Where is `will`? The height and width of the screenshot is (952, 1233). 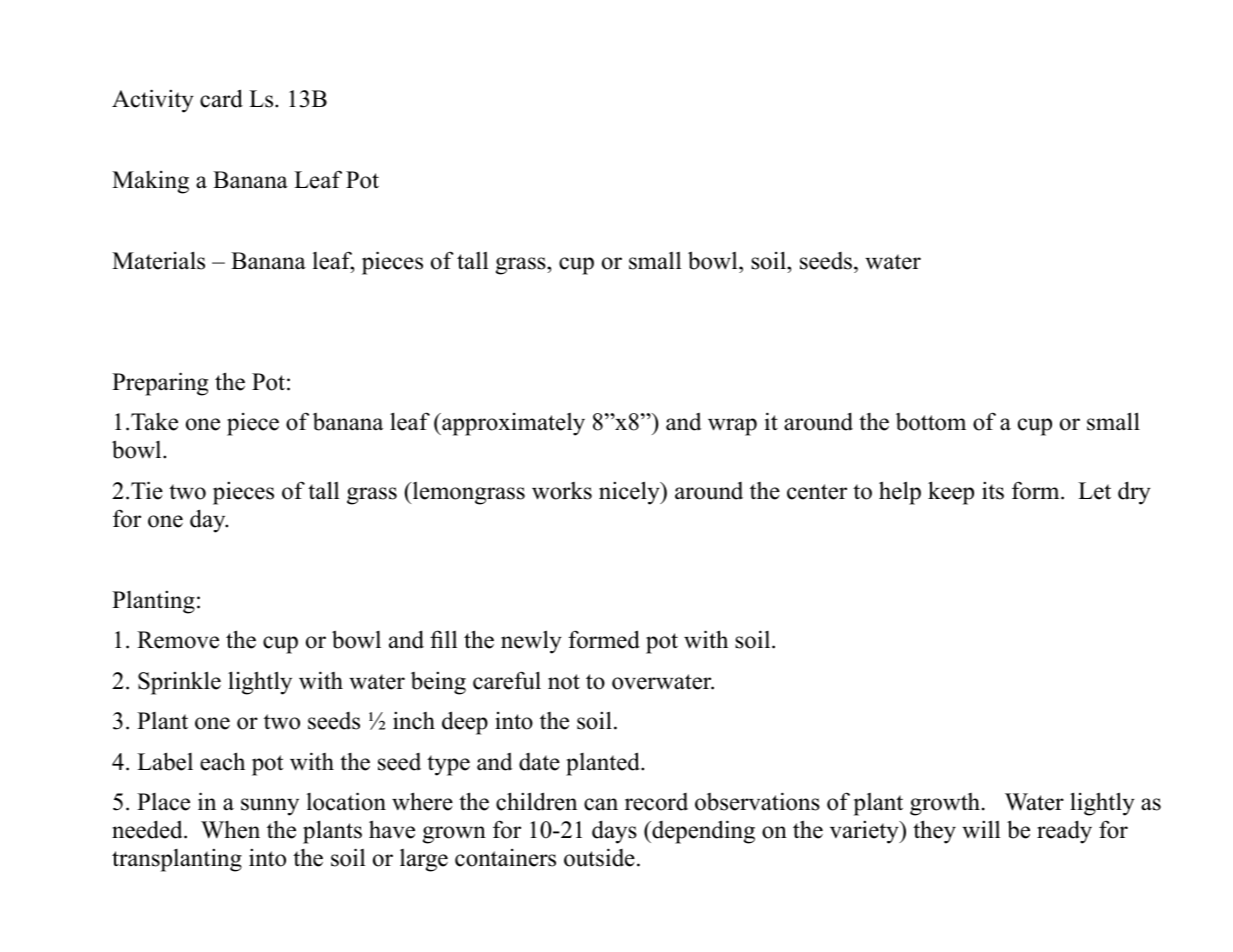 will is located at coordinates (981, 829).
